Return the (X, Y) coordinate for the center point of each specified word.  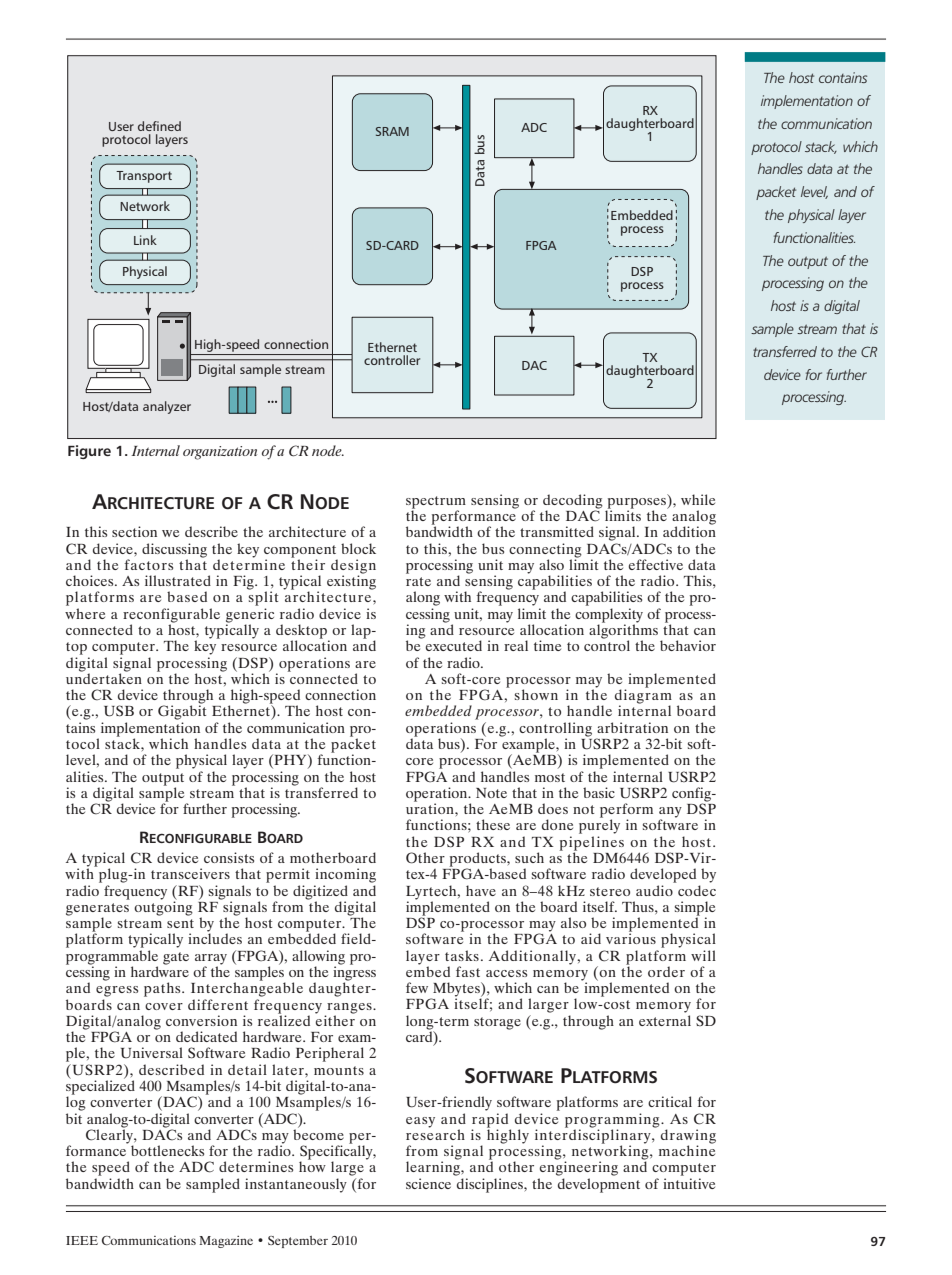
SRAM (392, 131)
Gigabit (182, 711)
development (599, 1185)
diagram (643, 696)
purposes (637, 504)
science (428, 1183)
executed (453, 645)
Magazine (226, 1242)
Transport (144, 177)
